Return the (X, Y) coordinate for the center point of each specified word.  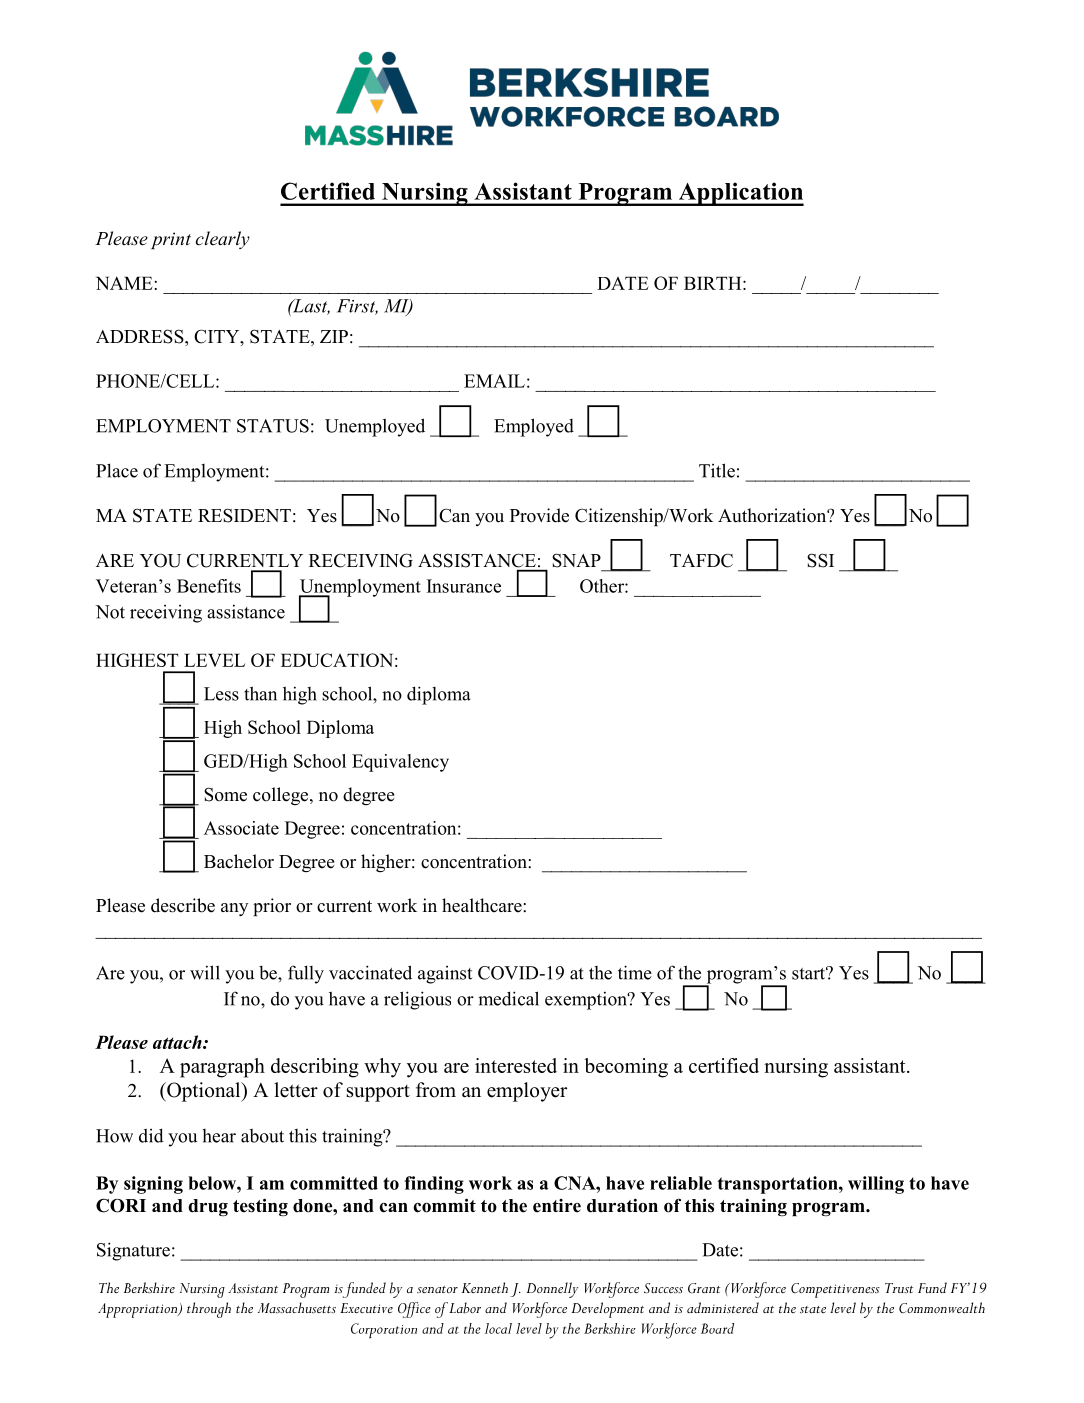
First (357, 307)
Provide (539, 515)
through (209, 1310)
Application (740, 194)
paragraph (222, 1068)
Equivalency (400, 763)
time (635, 972)
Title (717, 470)
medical (508, 998)
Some (225, 794)
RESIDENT (244, 515)
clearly (223, 240)
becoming (626, 1068)
